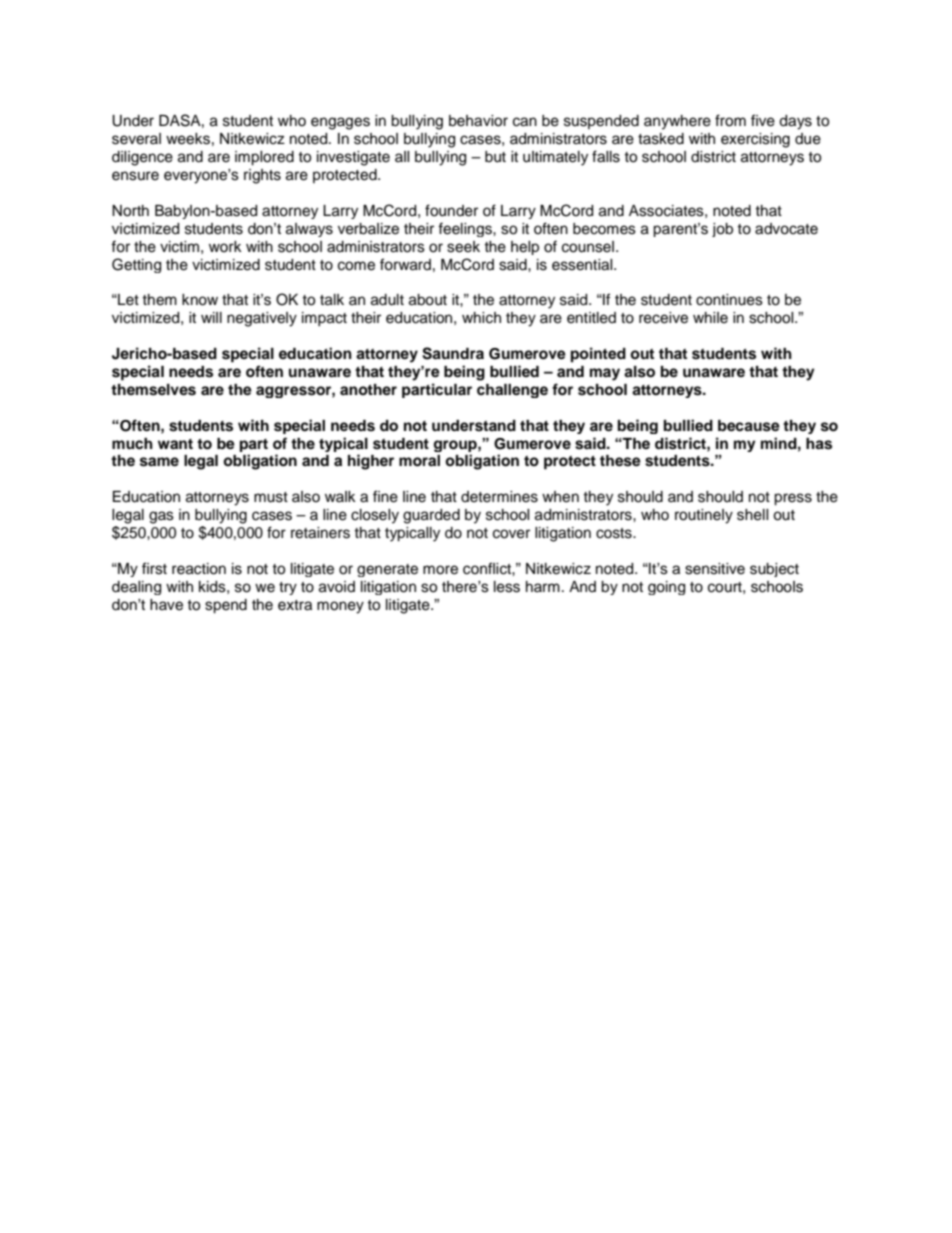 This document has width=952, height=1233. I want to click on while, so click(710, 318).
